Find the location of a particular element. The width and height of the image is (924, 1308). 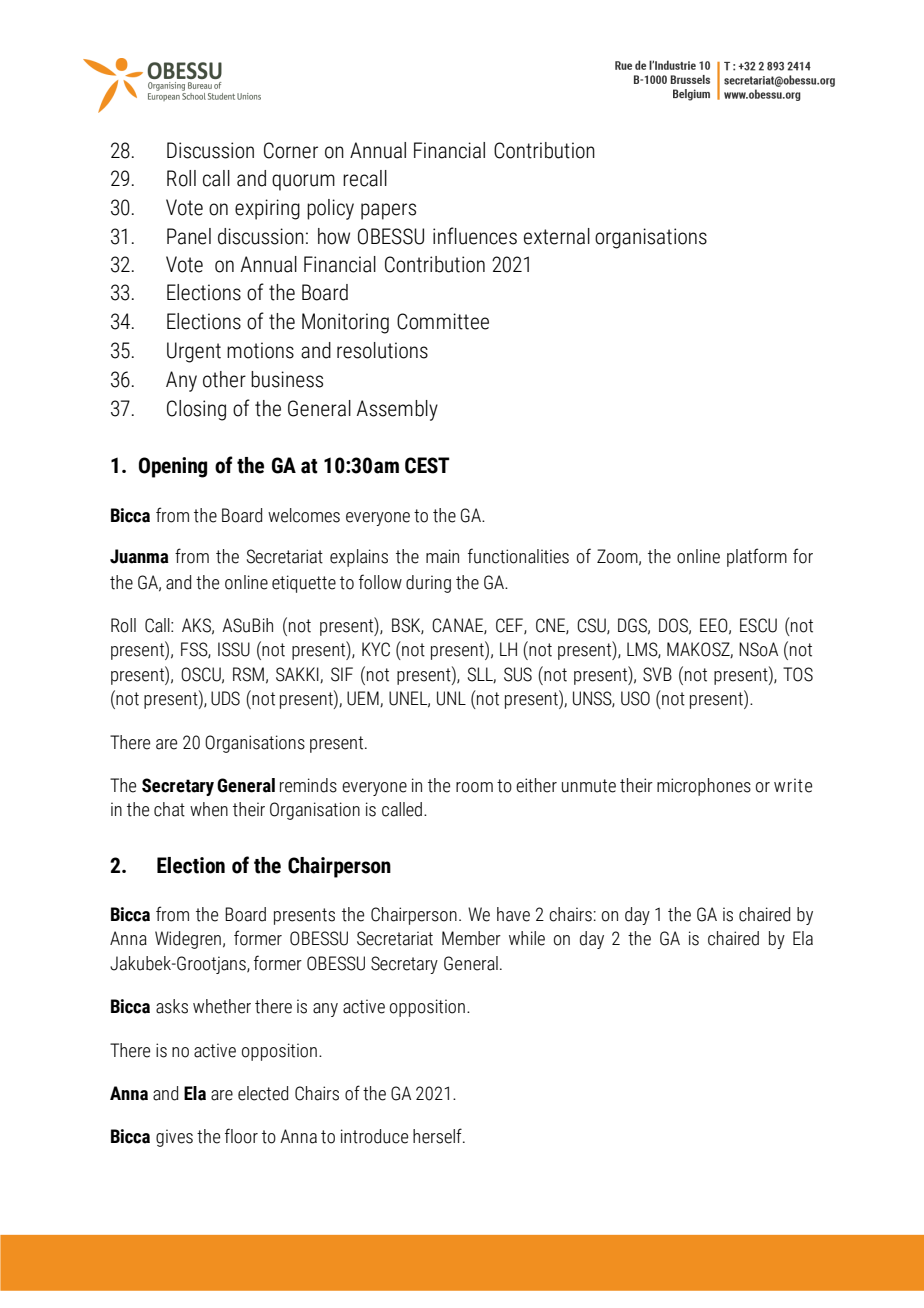

elected is located at coordinates (263, 1093).
